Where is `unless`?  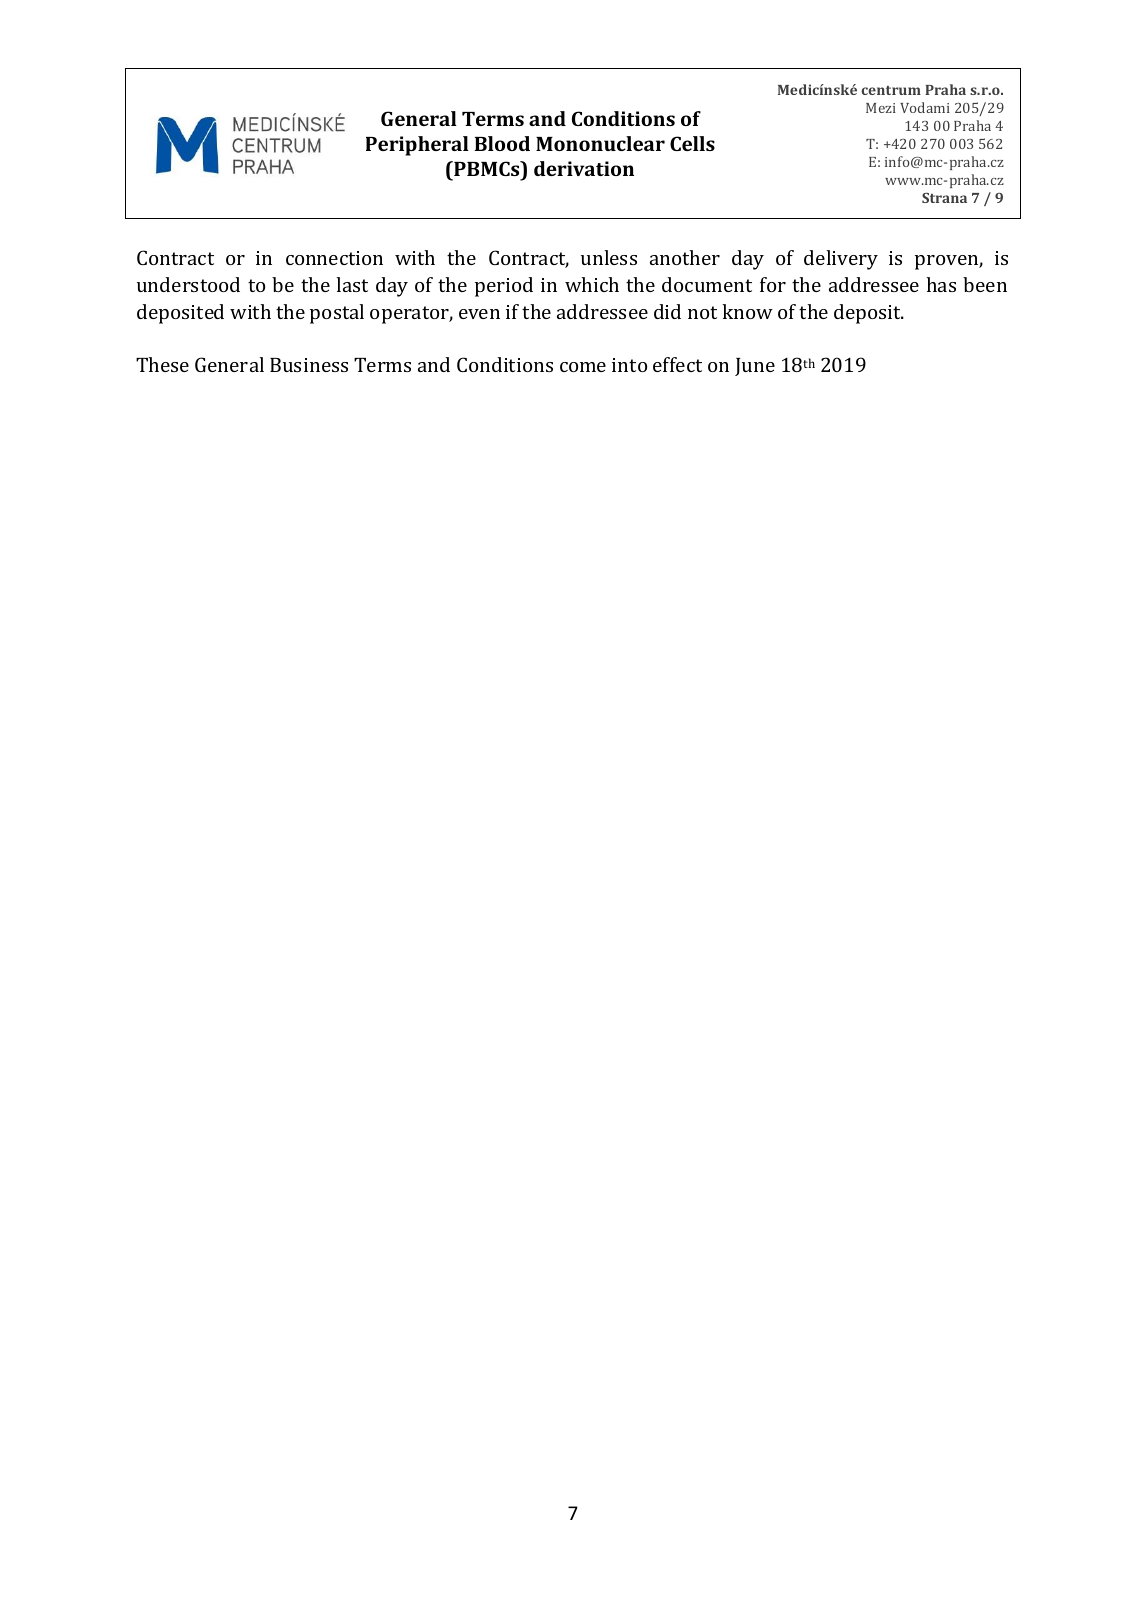 unless is located at coordinates (609, 257).
